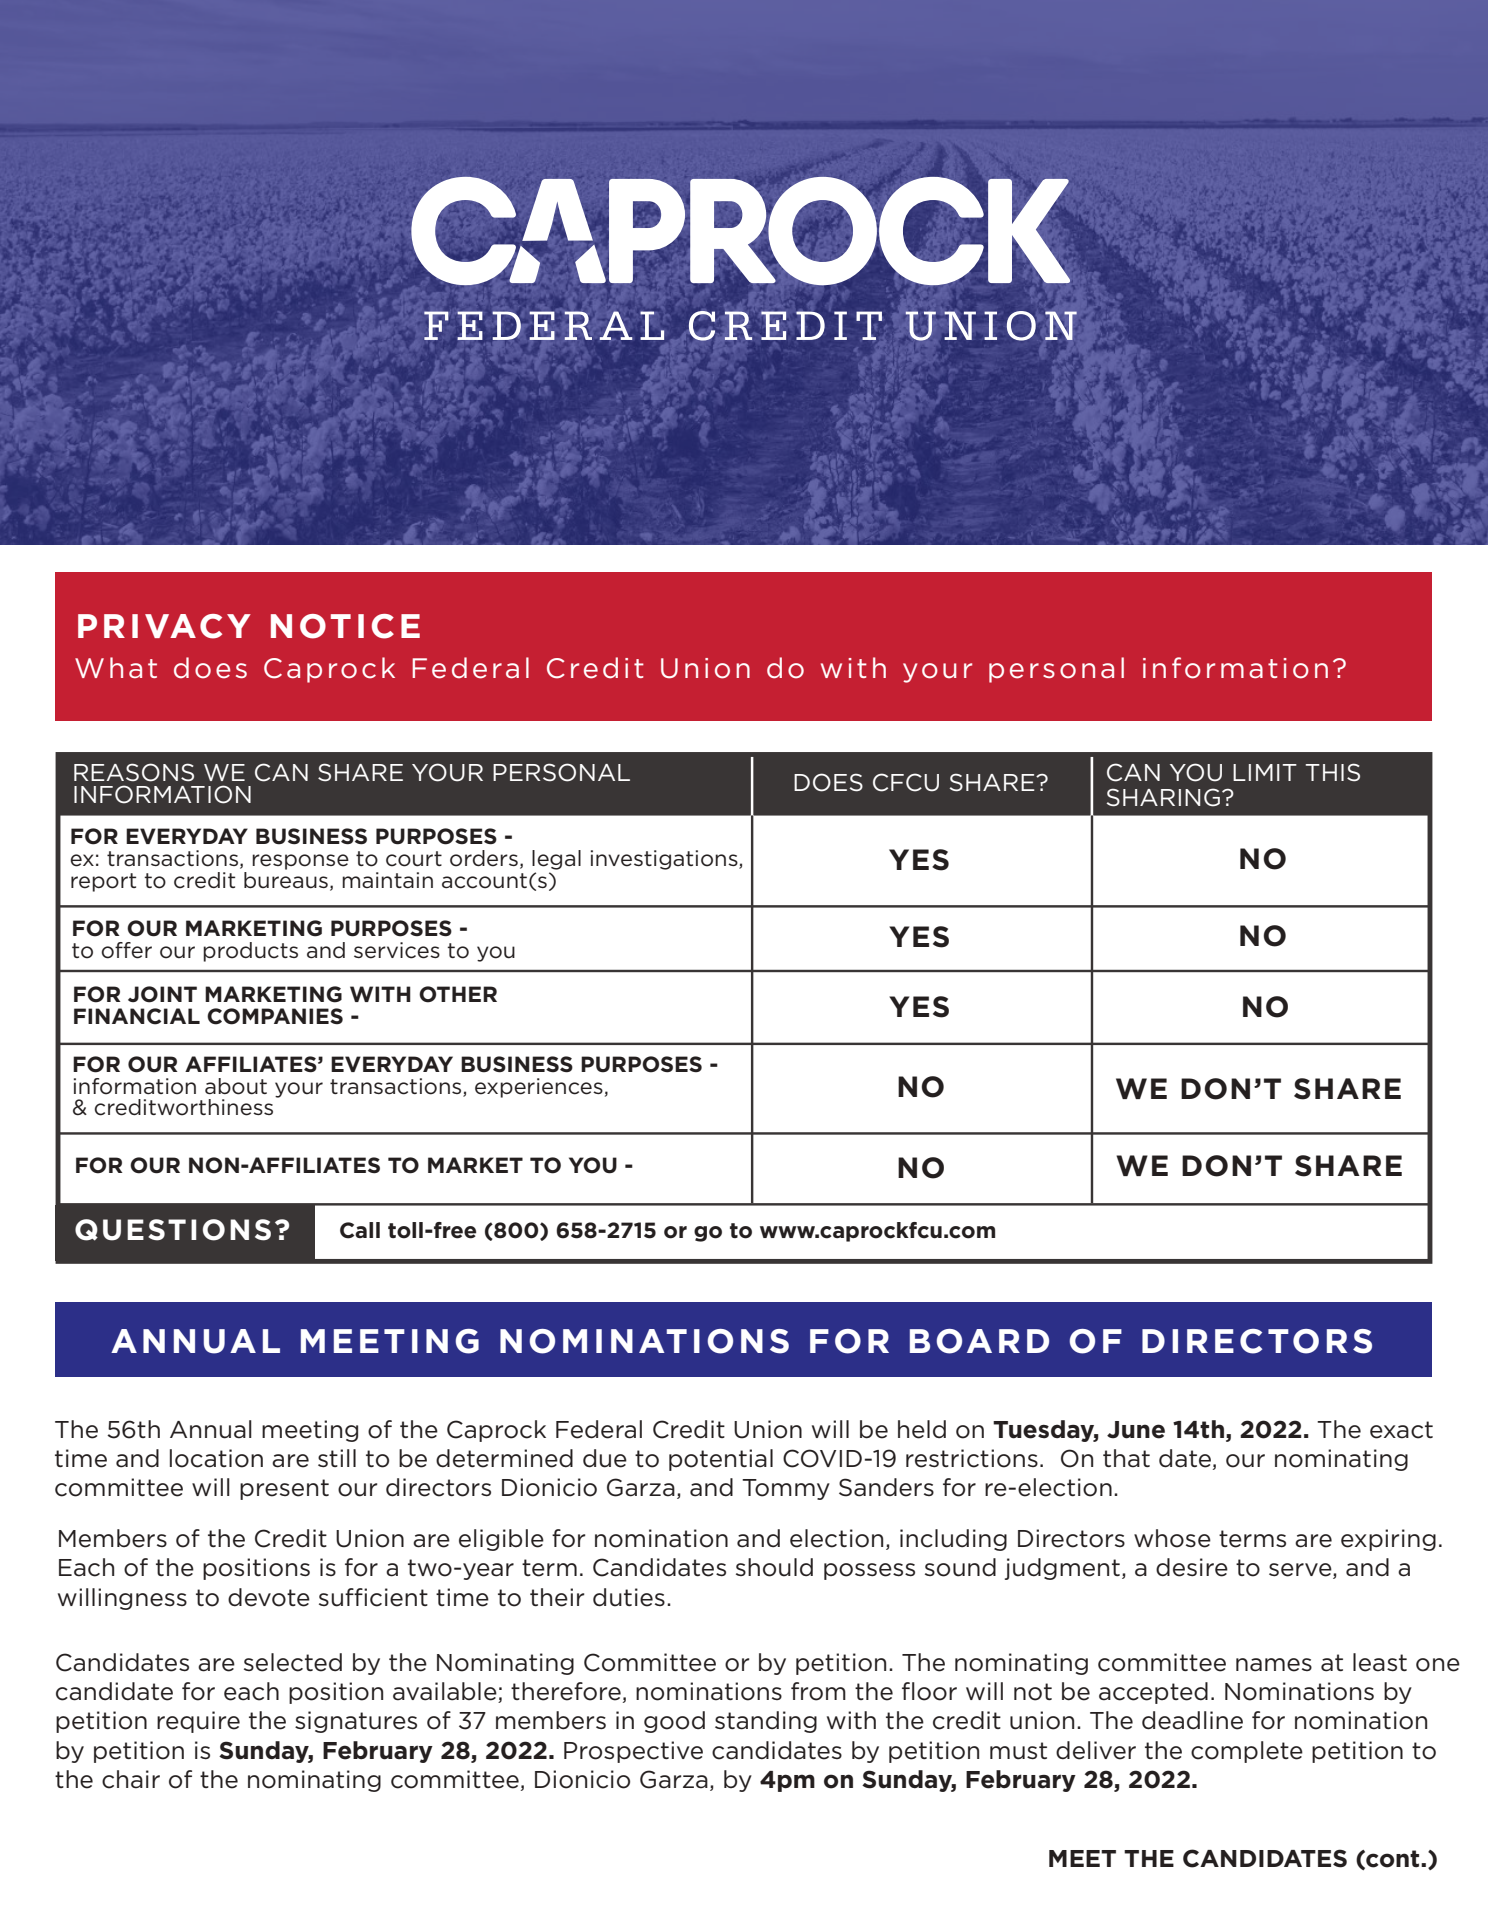 The image size is (1488, 1926). Describe the element at coordinates (173, 1230) in the document. I see `QUESTIONS` at that location.
